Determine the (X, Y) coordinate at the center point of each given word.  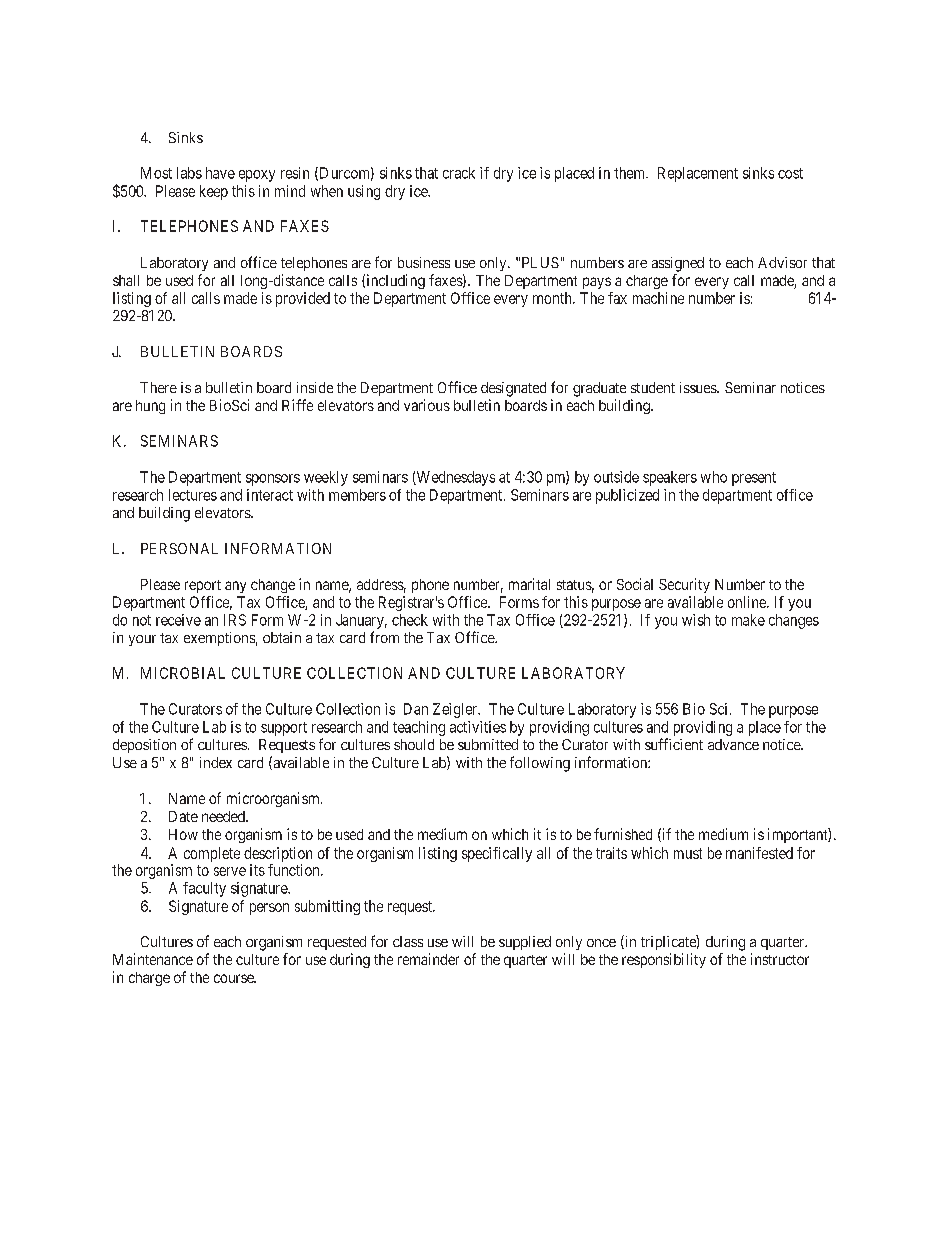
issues (699, 387)
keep (214, 192)
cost (790, 173)
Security (684, 585)
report (203, 586)
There (158, 387)
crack (459, 173)
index (216, 762)
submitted (488, 744)
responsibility (664, 960)
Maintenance (153, 959)
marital (529, 584)
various (427, 405)
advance (733, 744)
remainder (428, 959)
